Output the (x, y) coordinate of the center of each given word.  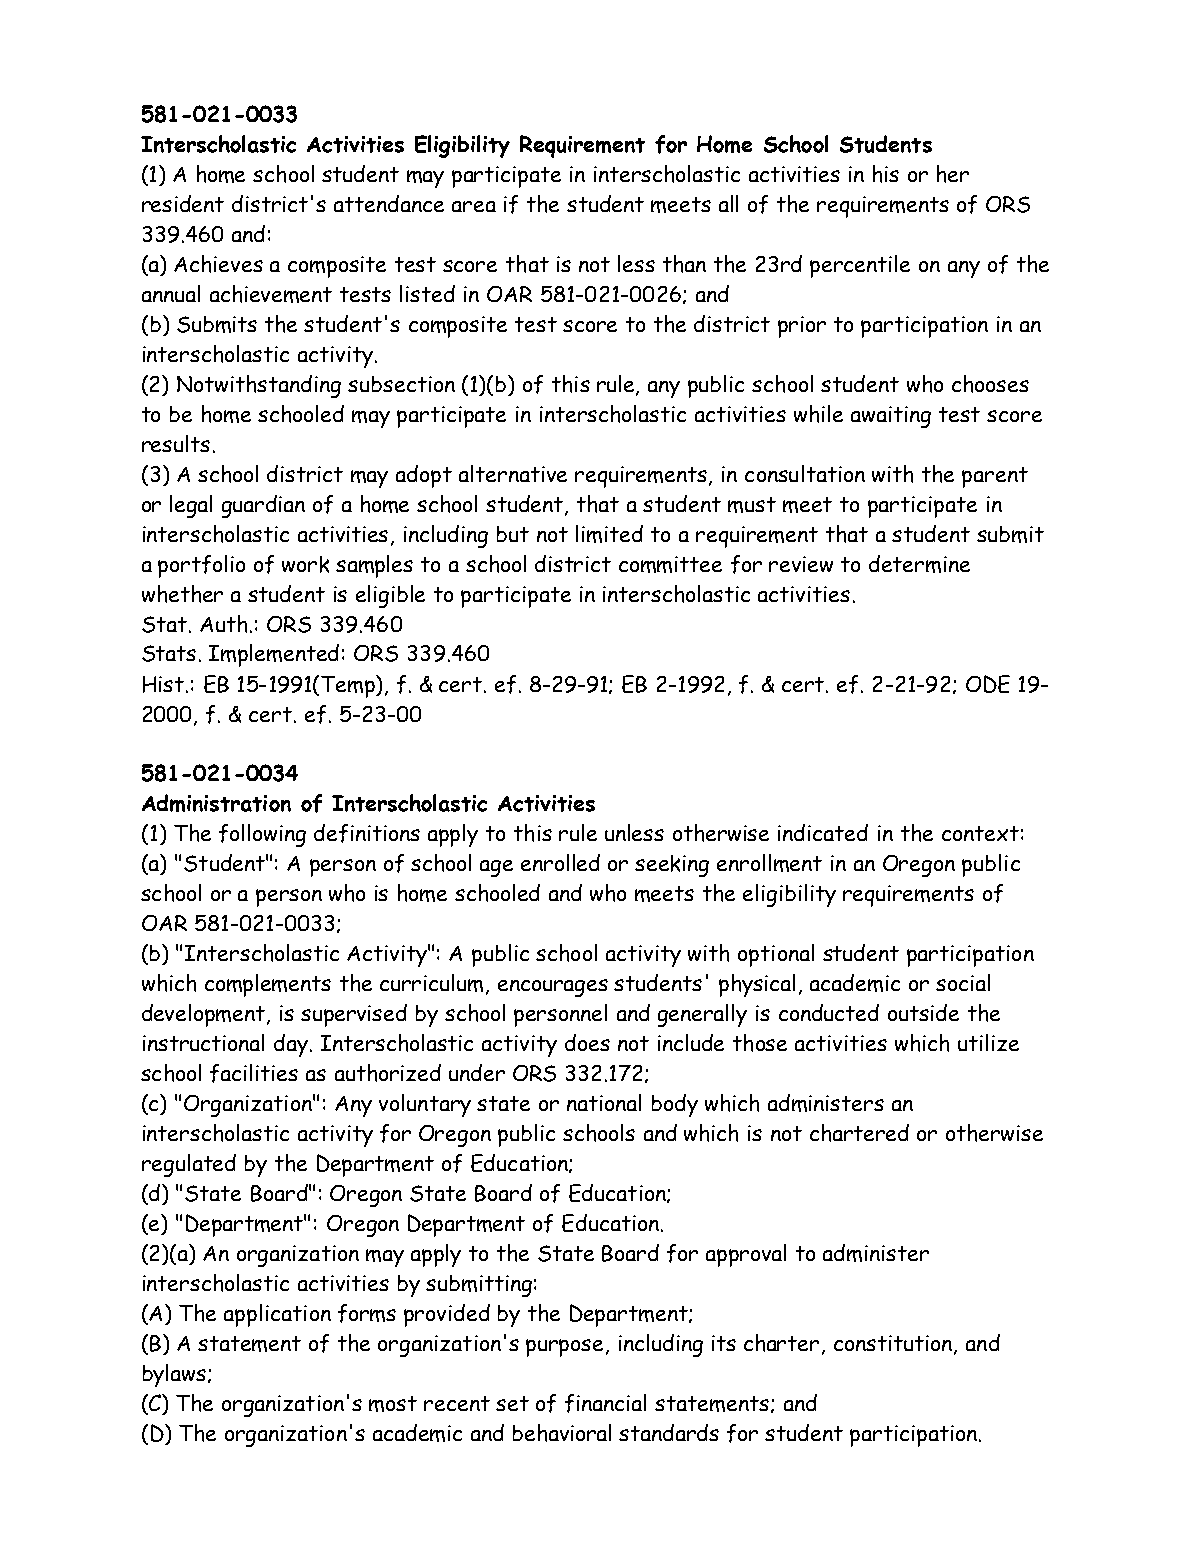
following (262, 835)
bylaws (176, 1375)
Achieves (218, 264)
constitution (894, 1344)
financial (605, 1403)
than (684, 264)
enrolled (560, 862)
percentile (860, 266)
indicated (823, 832)
